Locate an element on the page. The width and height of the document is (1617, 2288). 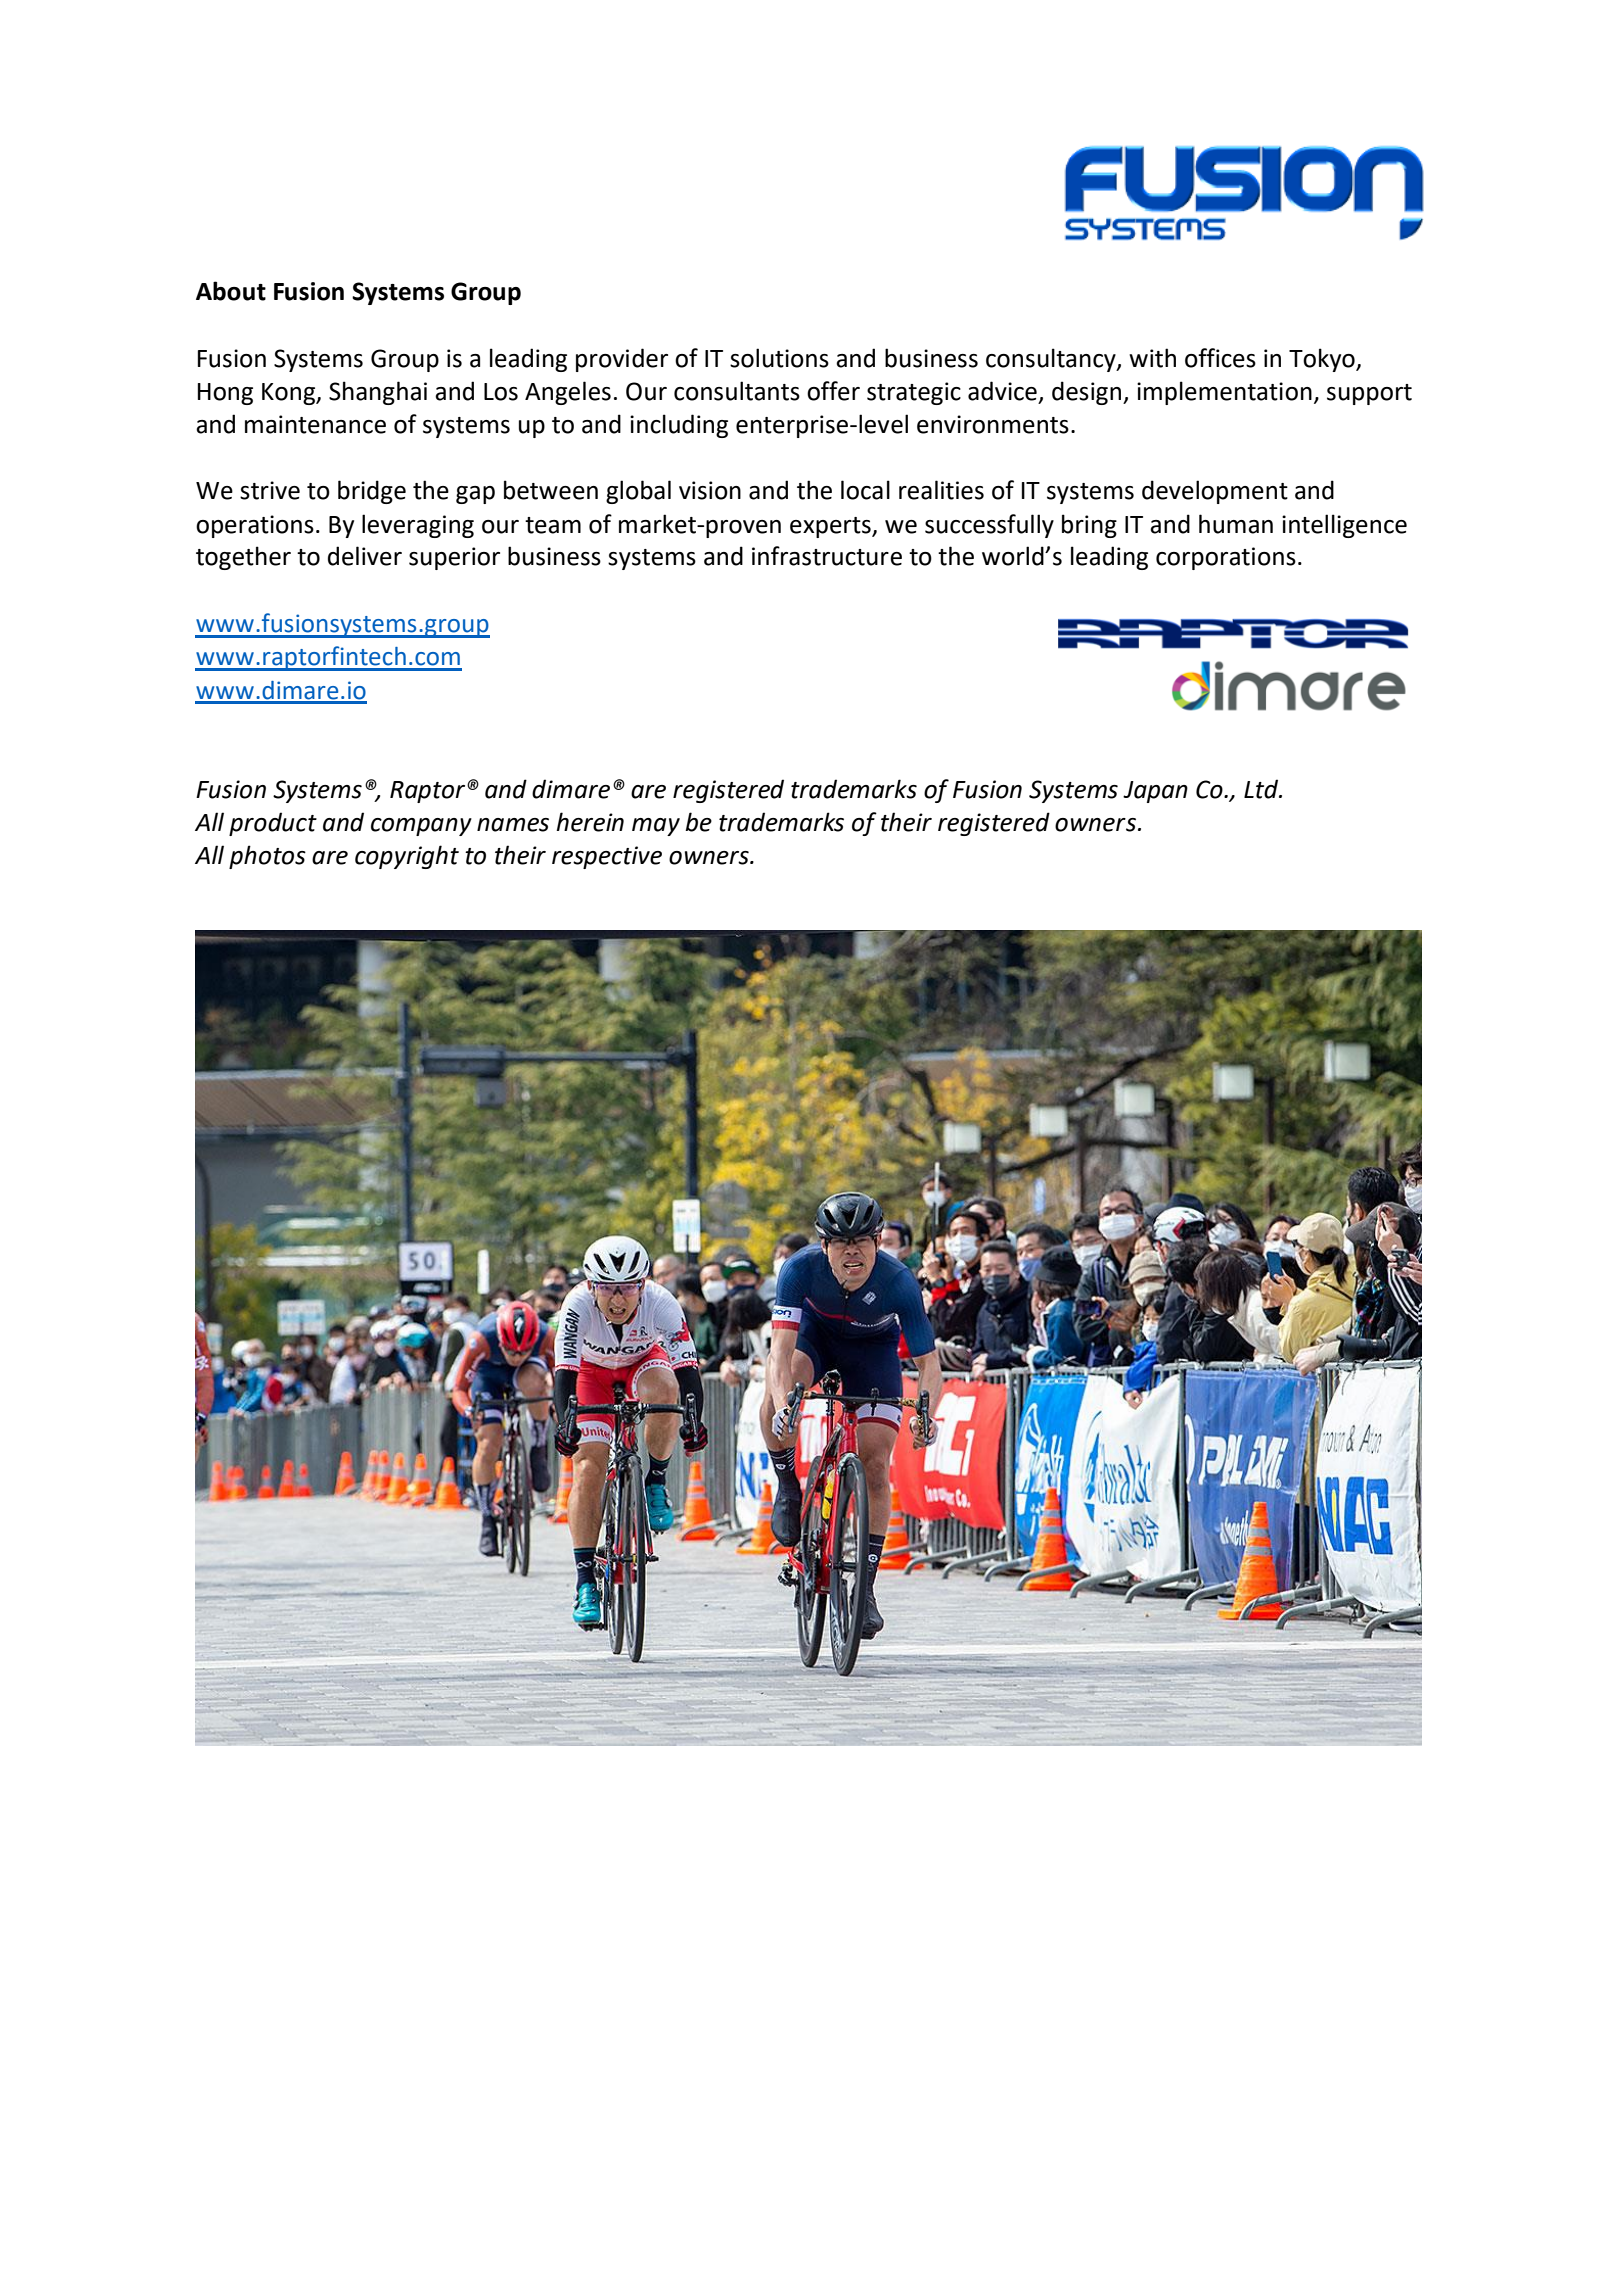
Japan is located at coordinates (1155, 792).
